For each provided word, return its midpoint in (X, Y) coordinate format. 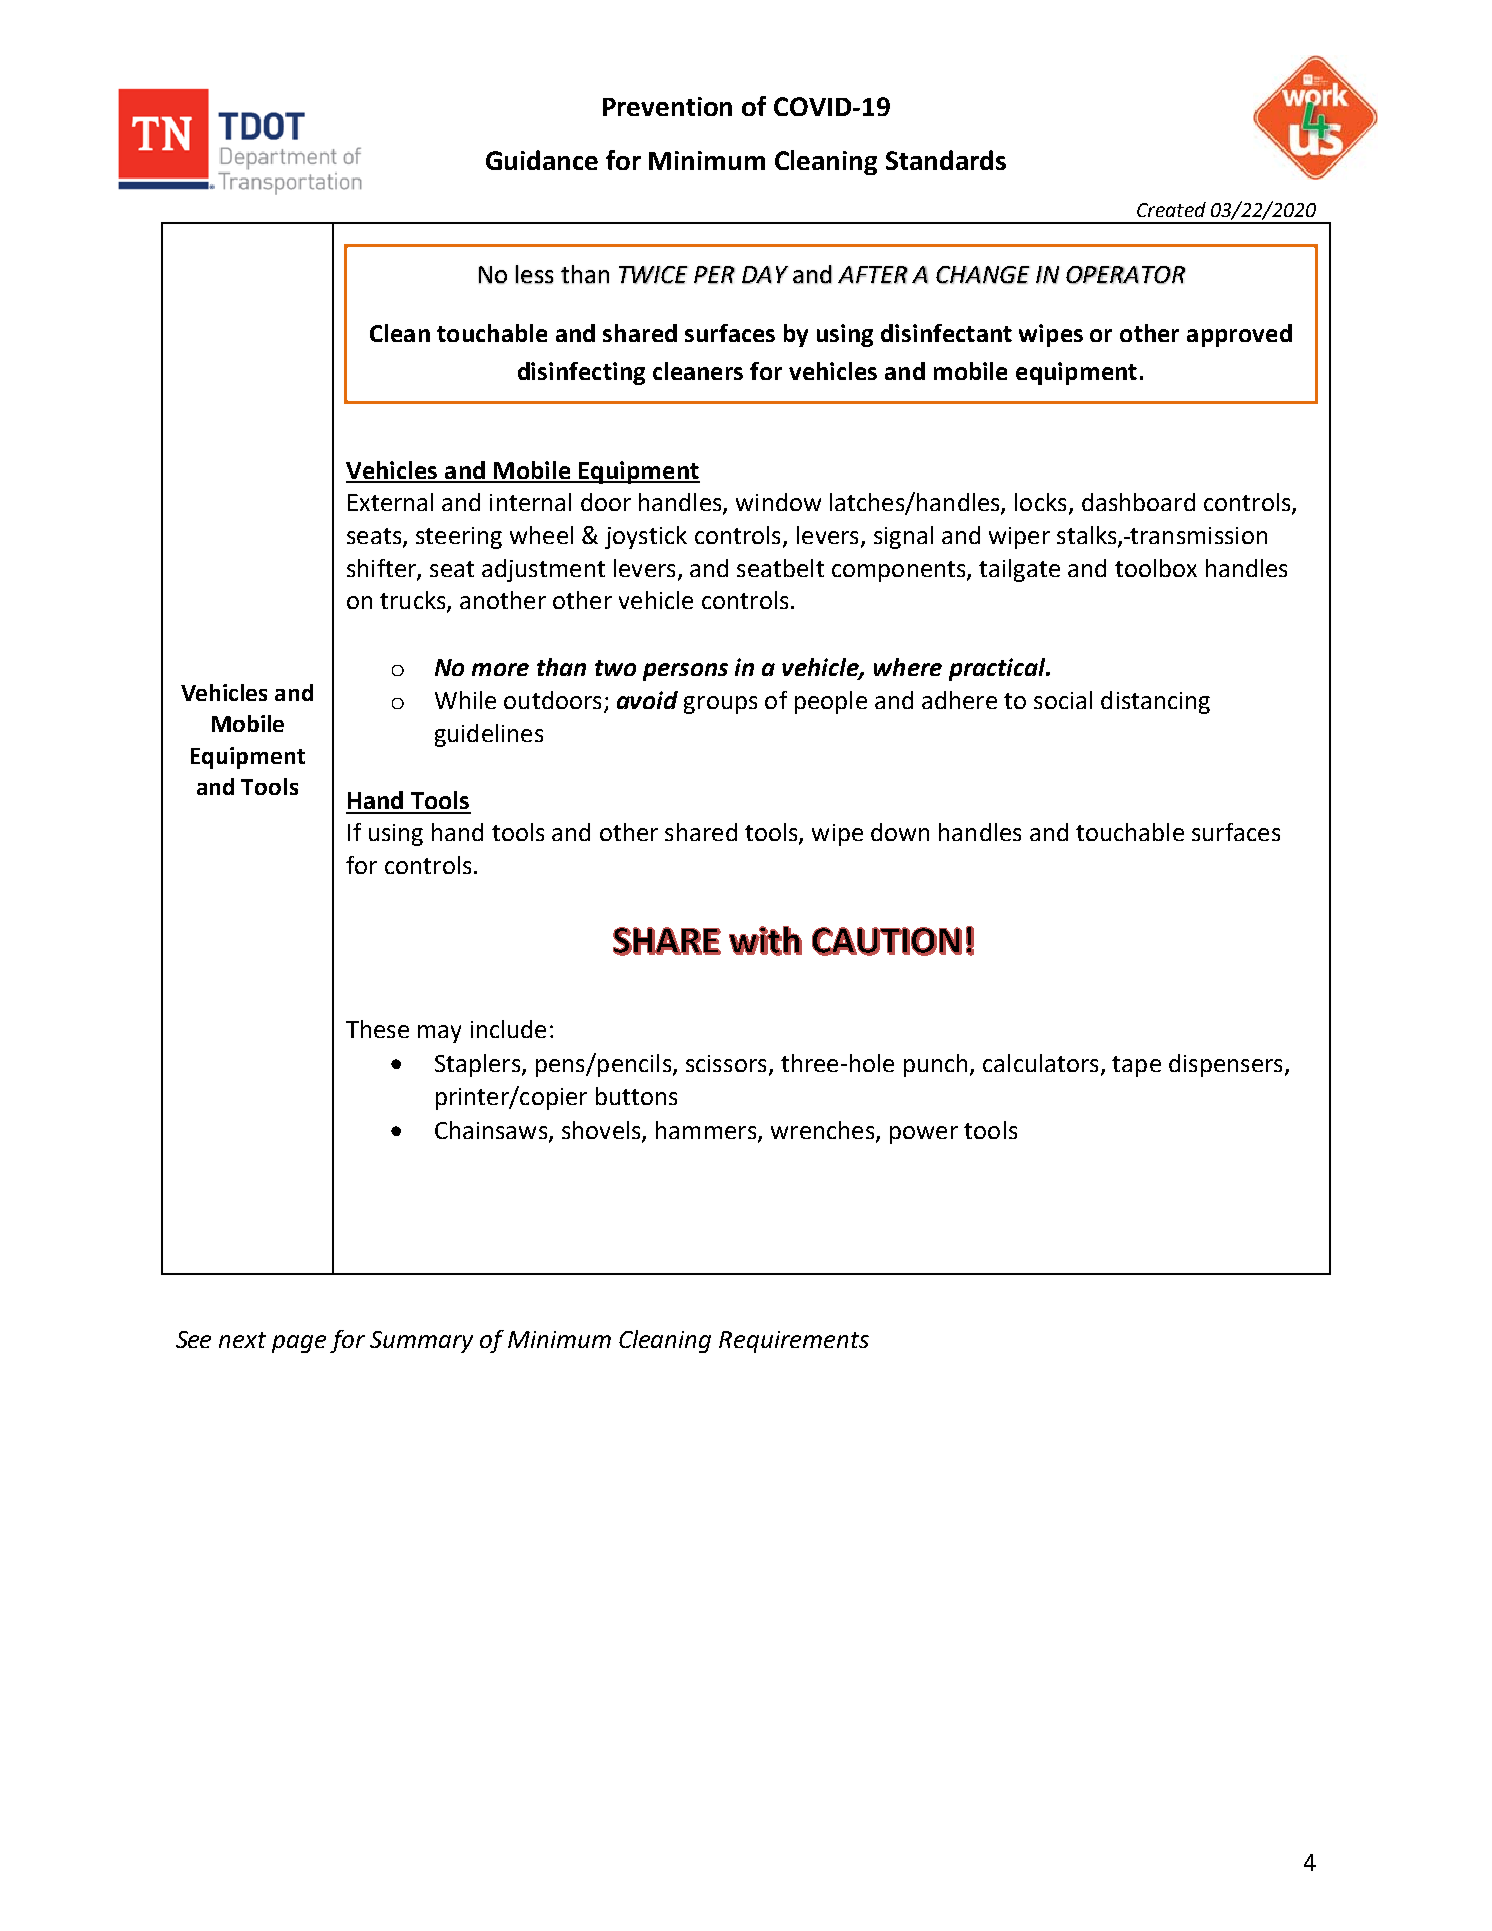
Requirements (794, 1342)
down (900, 832)
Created (1171, 209)
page (299, 1344)
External (390, 502)
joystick (646, 537)
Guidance (542, 160)
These (377, 1029)
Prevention (667, 106)
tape (1136, 1066)
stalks (1088, 536)
